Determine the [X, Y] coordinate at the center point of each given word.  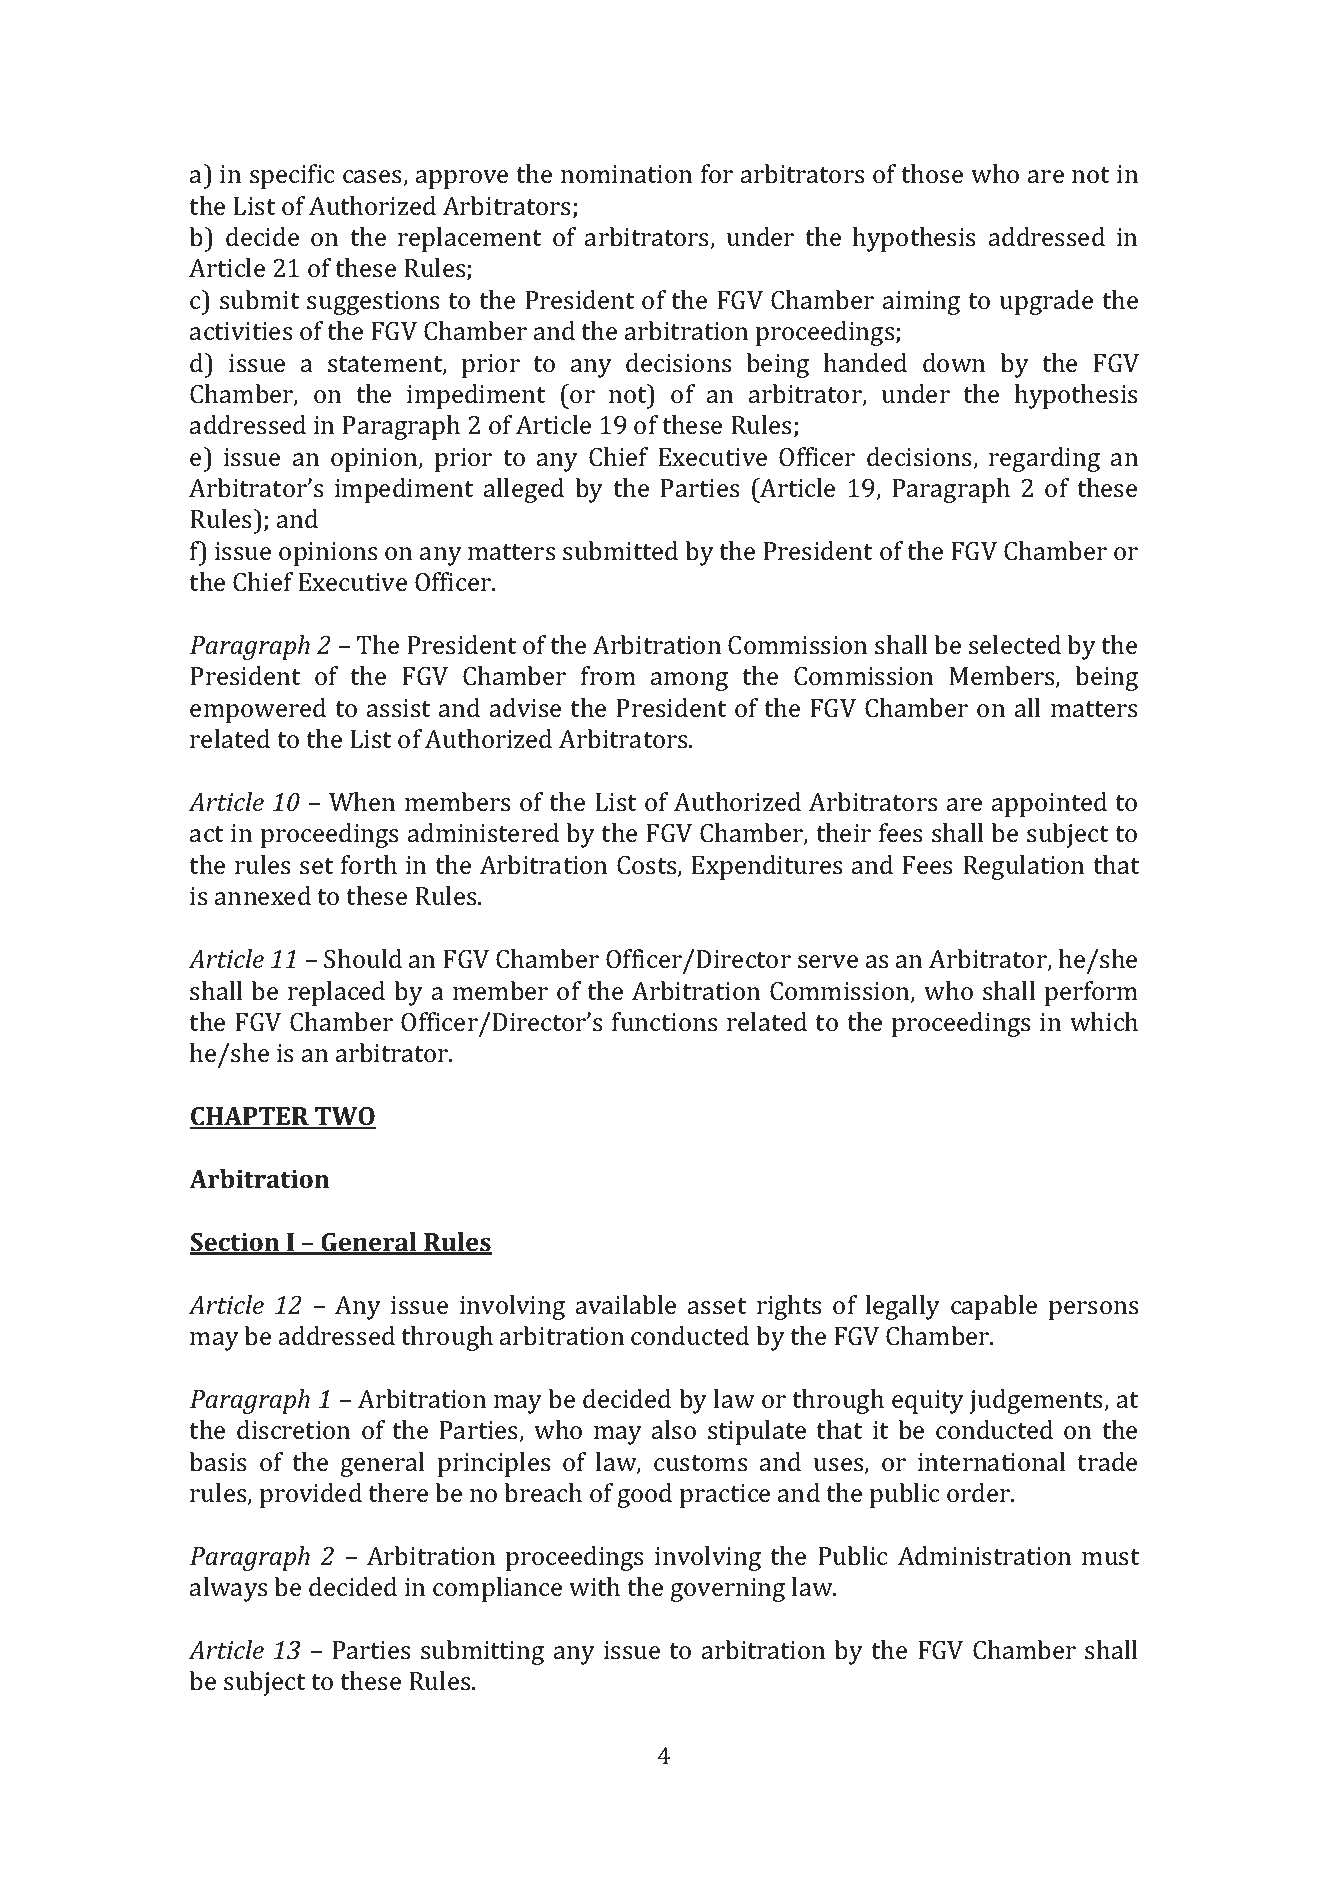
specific [292, 176]
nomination [626, 174]
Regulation [1023, 867]
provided [311, 1495]
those [932, 174]
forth [369, 864]
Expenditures [766, 867]
